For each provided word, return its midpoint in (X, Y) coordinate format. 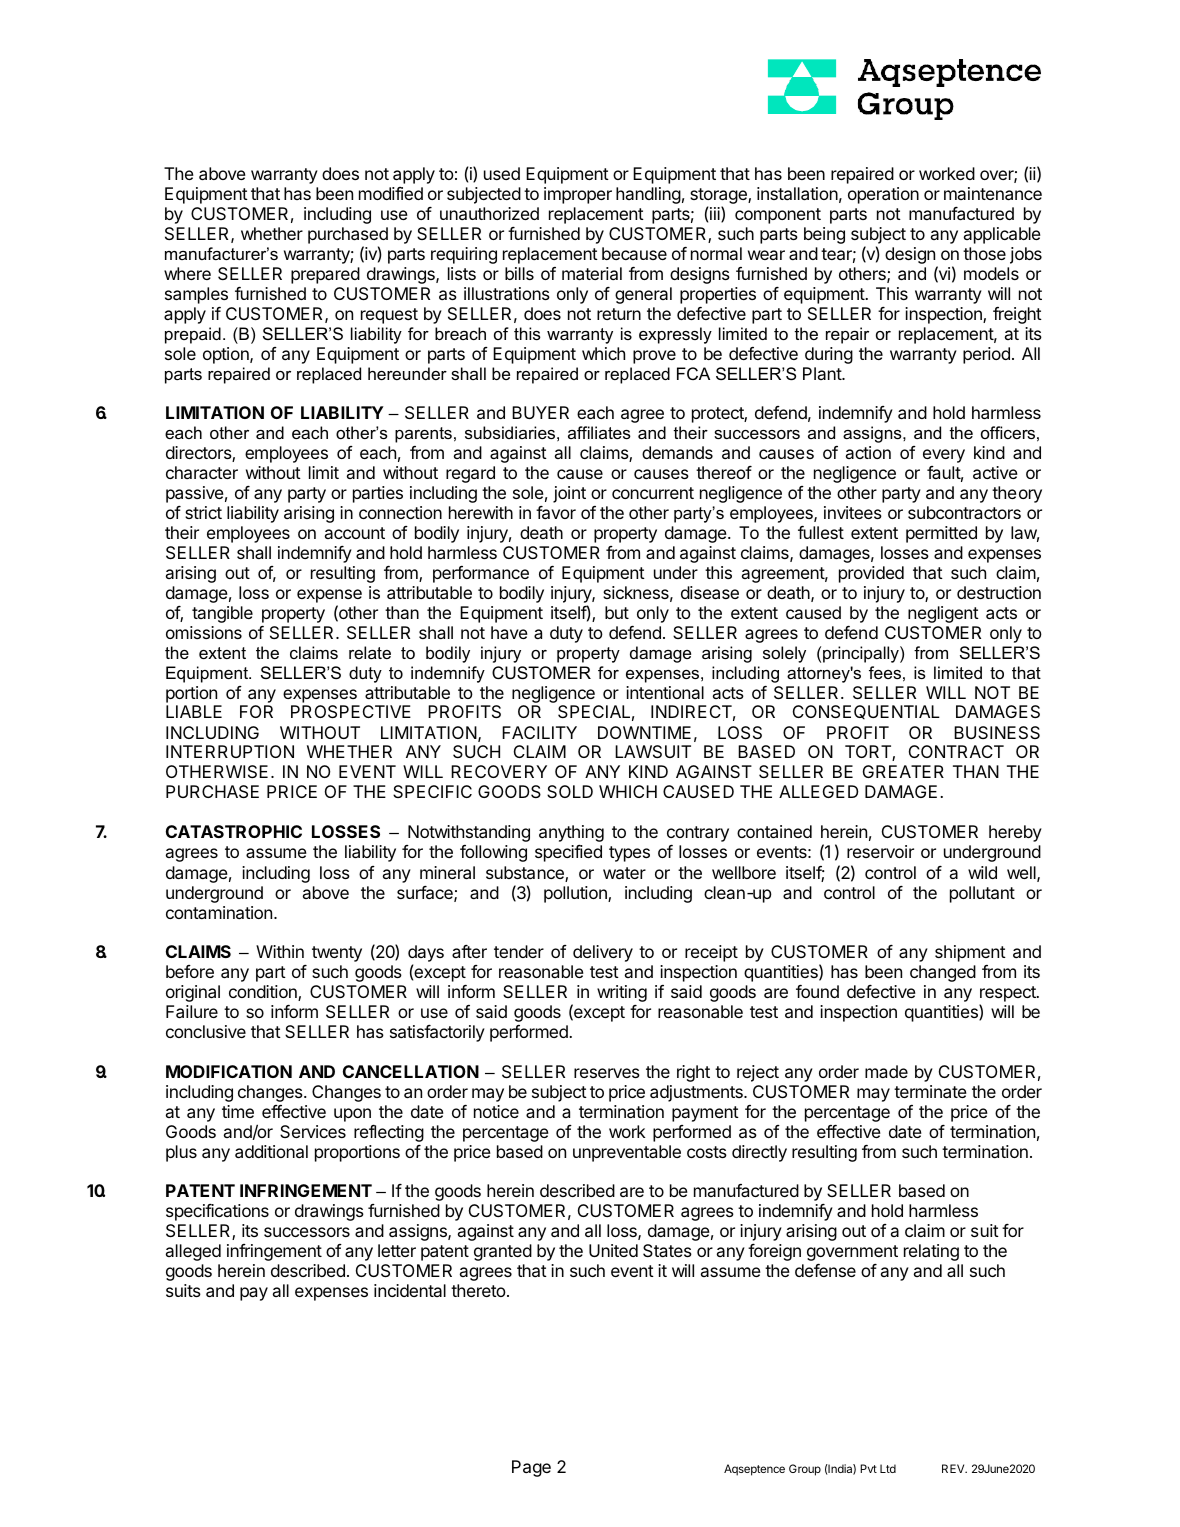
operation (883, 195)
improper (578, 195)
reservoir (880, 851)
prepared (325, 275)
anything (571, 833)
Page (531, 1468)
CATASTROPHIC (234, 831)
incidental (410, 1290)
